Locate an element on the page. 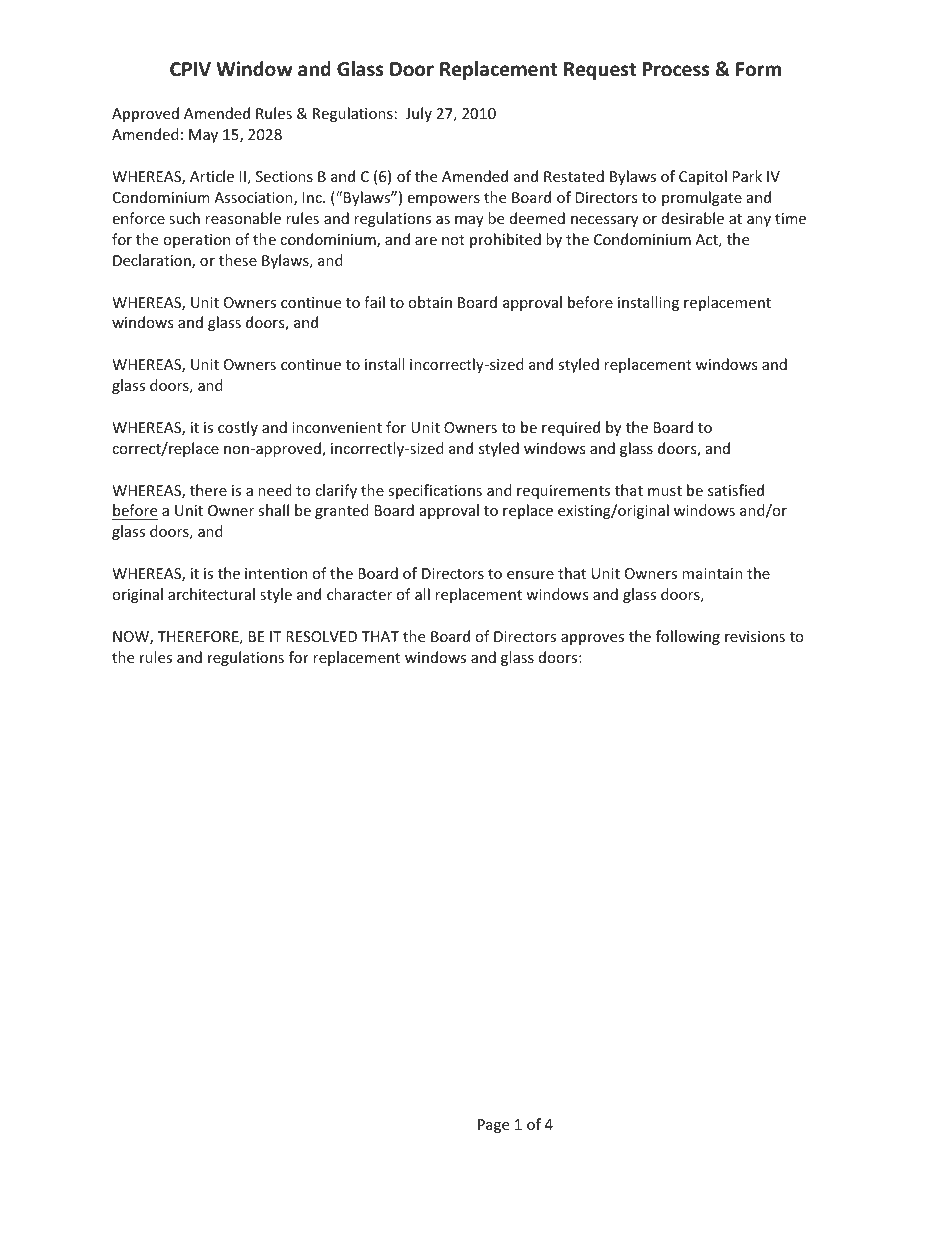 Image resolution: width=952 pixels, height=1233 pixels. character is located at coordinates (359, 594).
